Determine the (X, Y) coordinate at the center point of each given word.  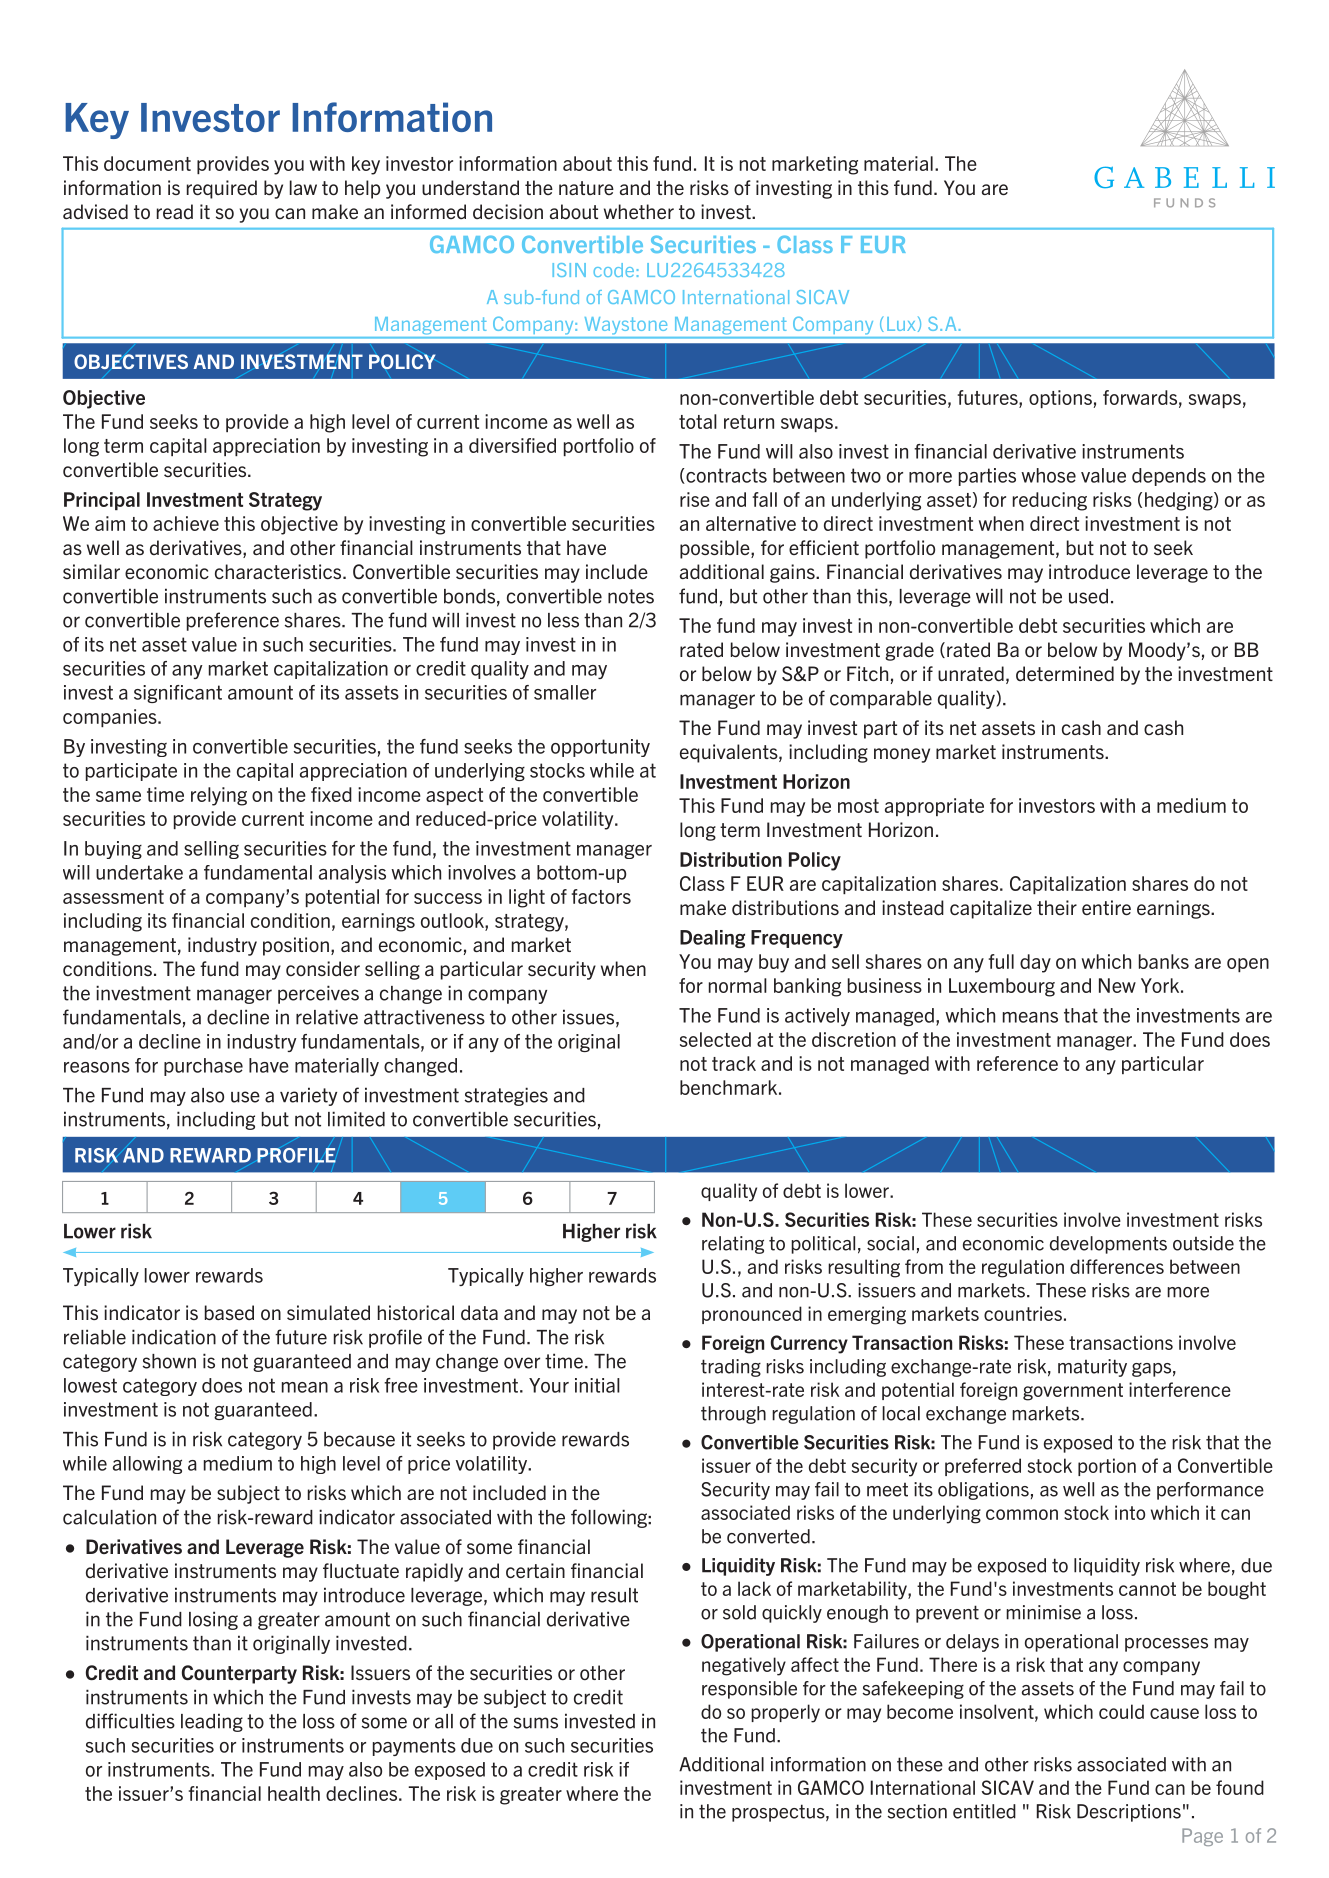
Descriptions (1129, 1813)
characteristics (279, 571)
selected (715, 1039)
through (733, 1415)
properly (785, 1713)
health (294, 1793)
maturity (1092, 1368)
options (1060, 399)
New (1117, 985)
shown (169, 1361)
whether (639, 211)
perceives (318, 994)
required (222, 189)
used (1088, 596)
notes (631, 596)
